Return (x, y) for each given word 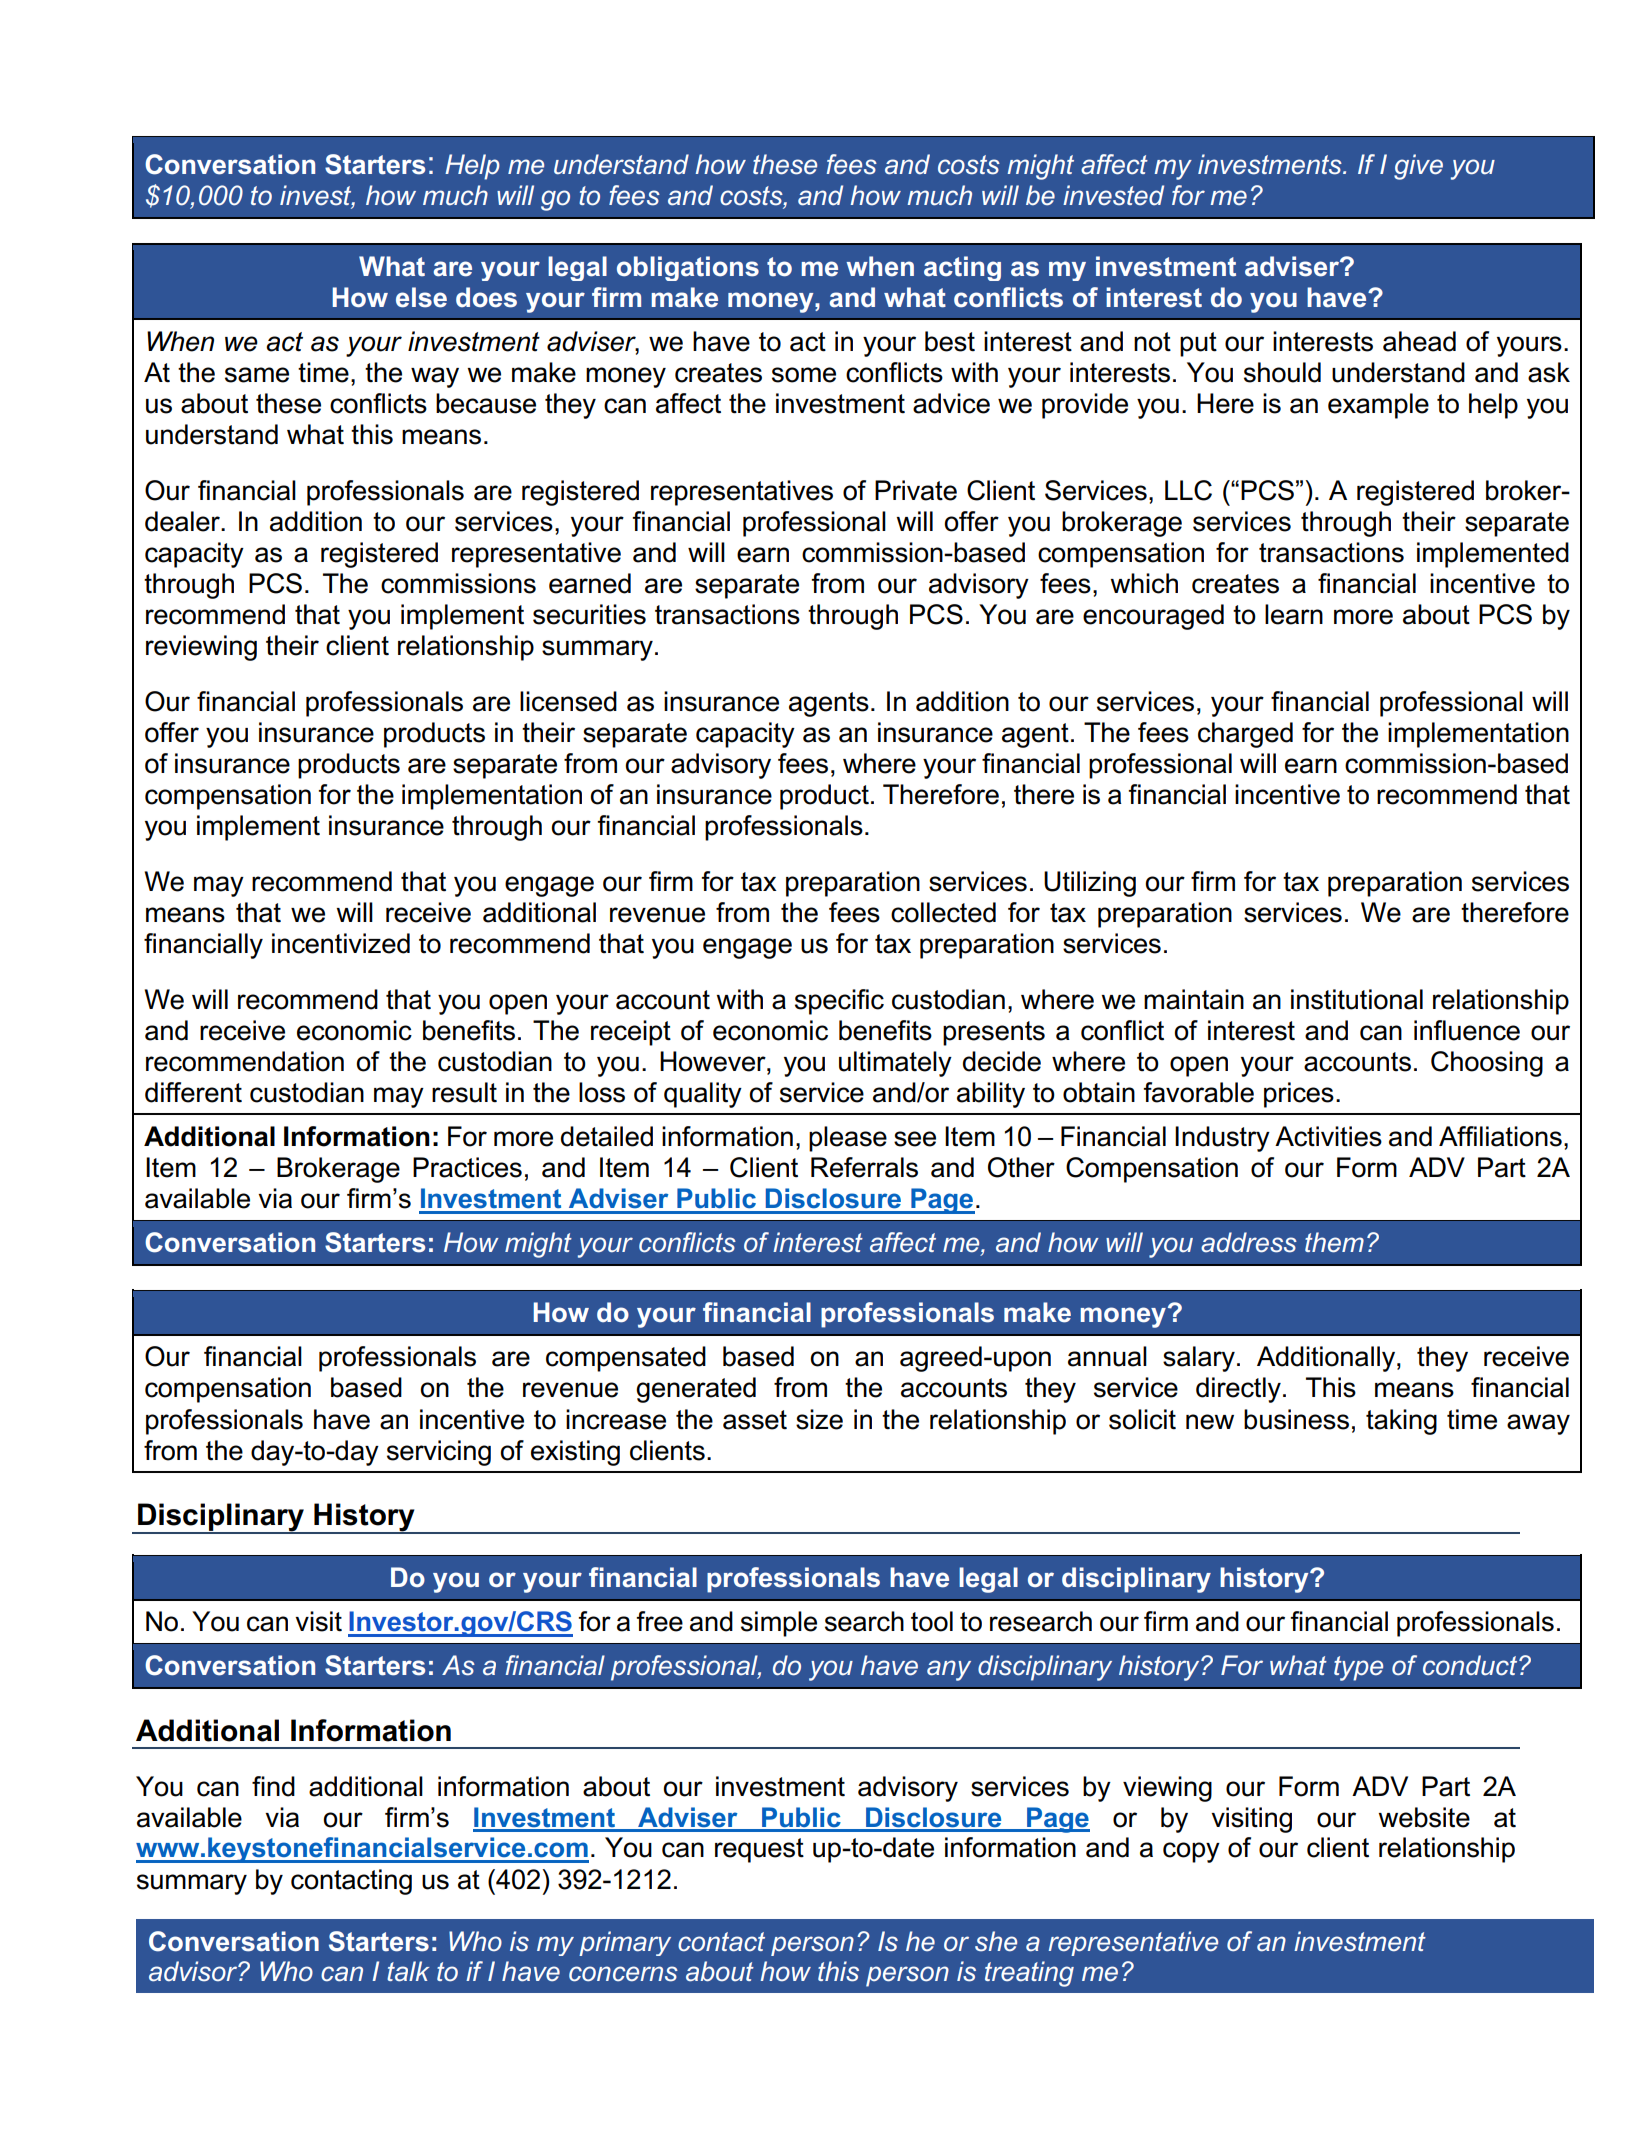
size (819, 1419)
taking (1401, 1422)
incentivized (341, 943)
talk (408, 1971)
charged (1245, 735)
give (1418, 167)
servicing (439, 1453)
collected (943, 912)
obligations (688, 268)
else (421, 297)
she (996, 1941)
